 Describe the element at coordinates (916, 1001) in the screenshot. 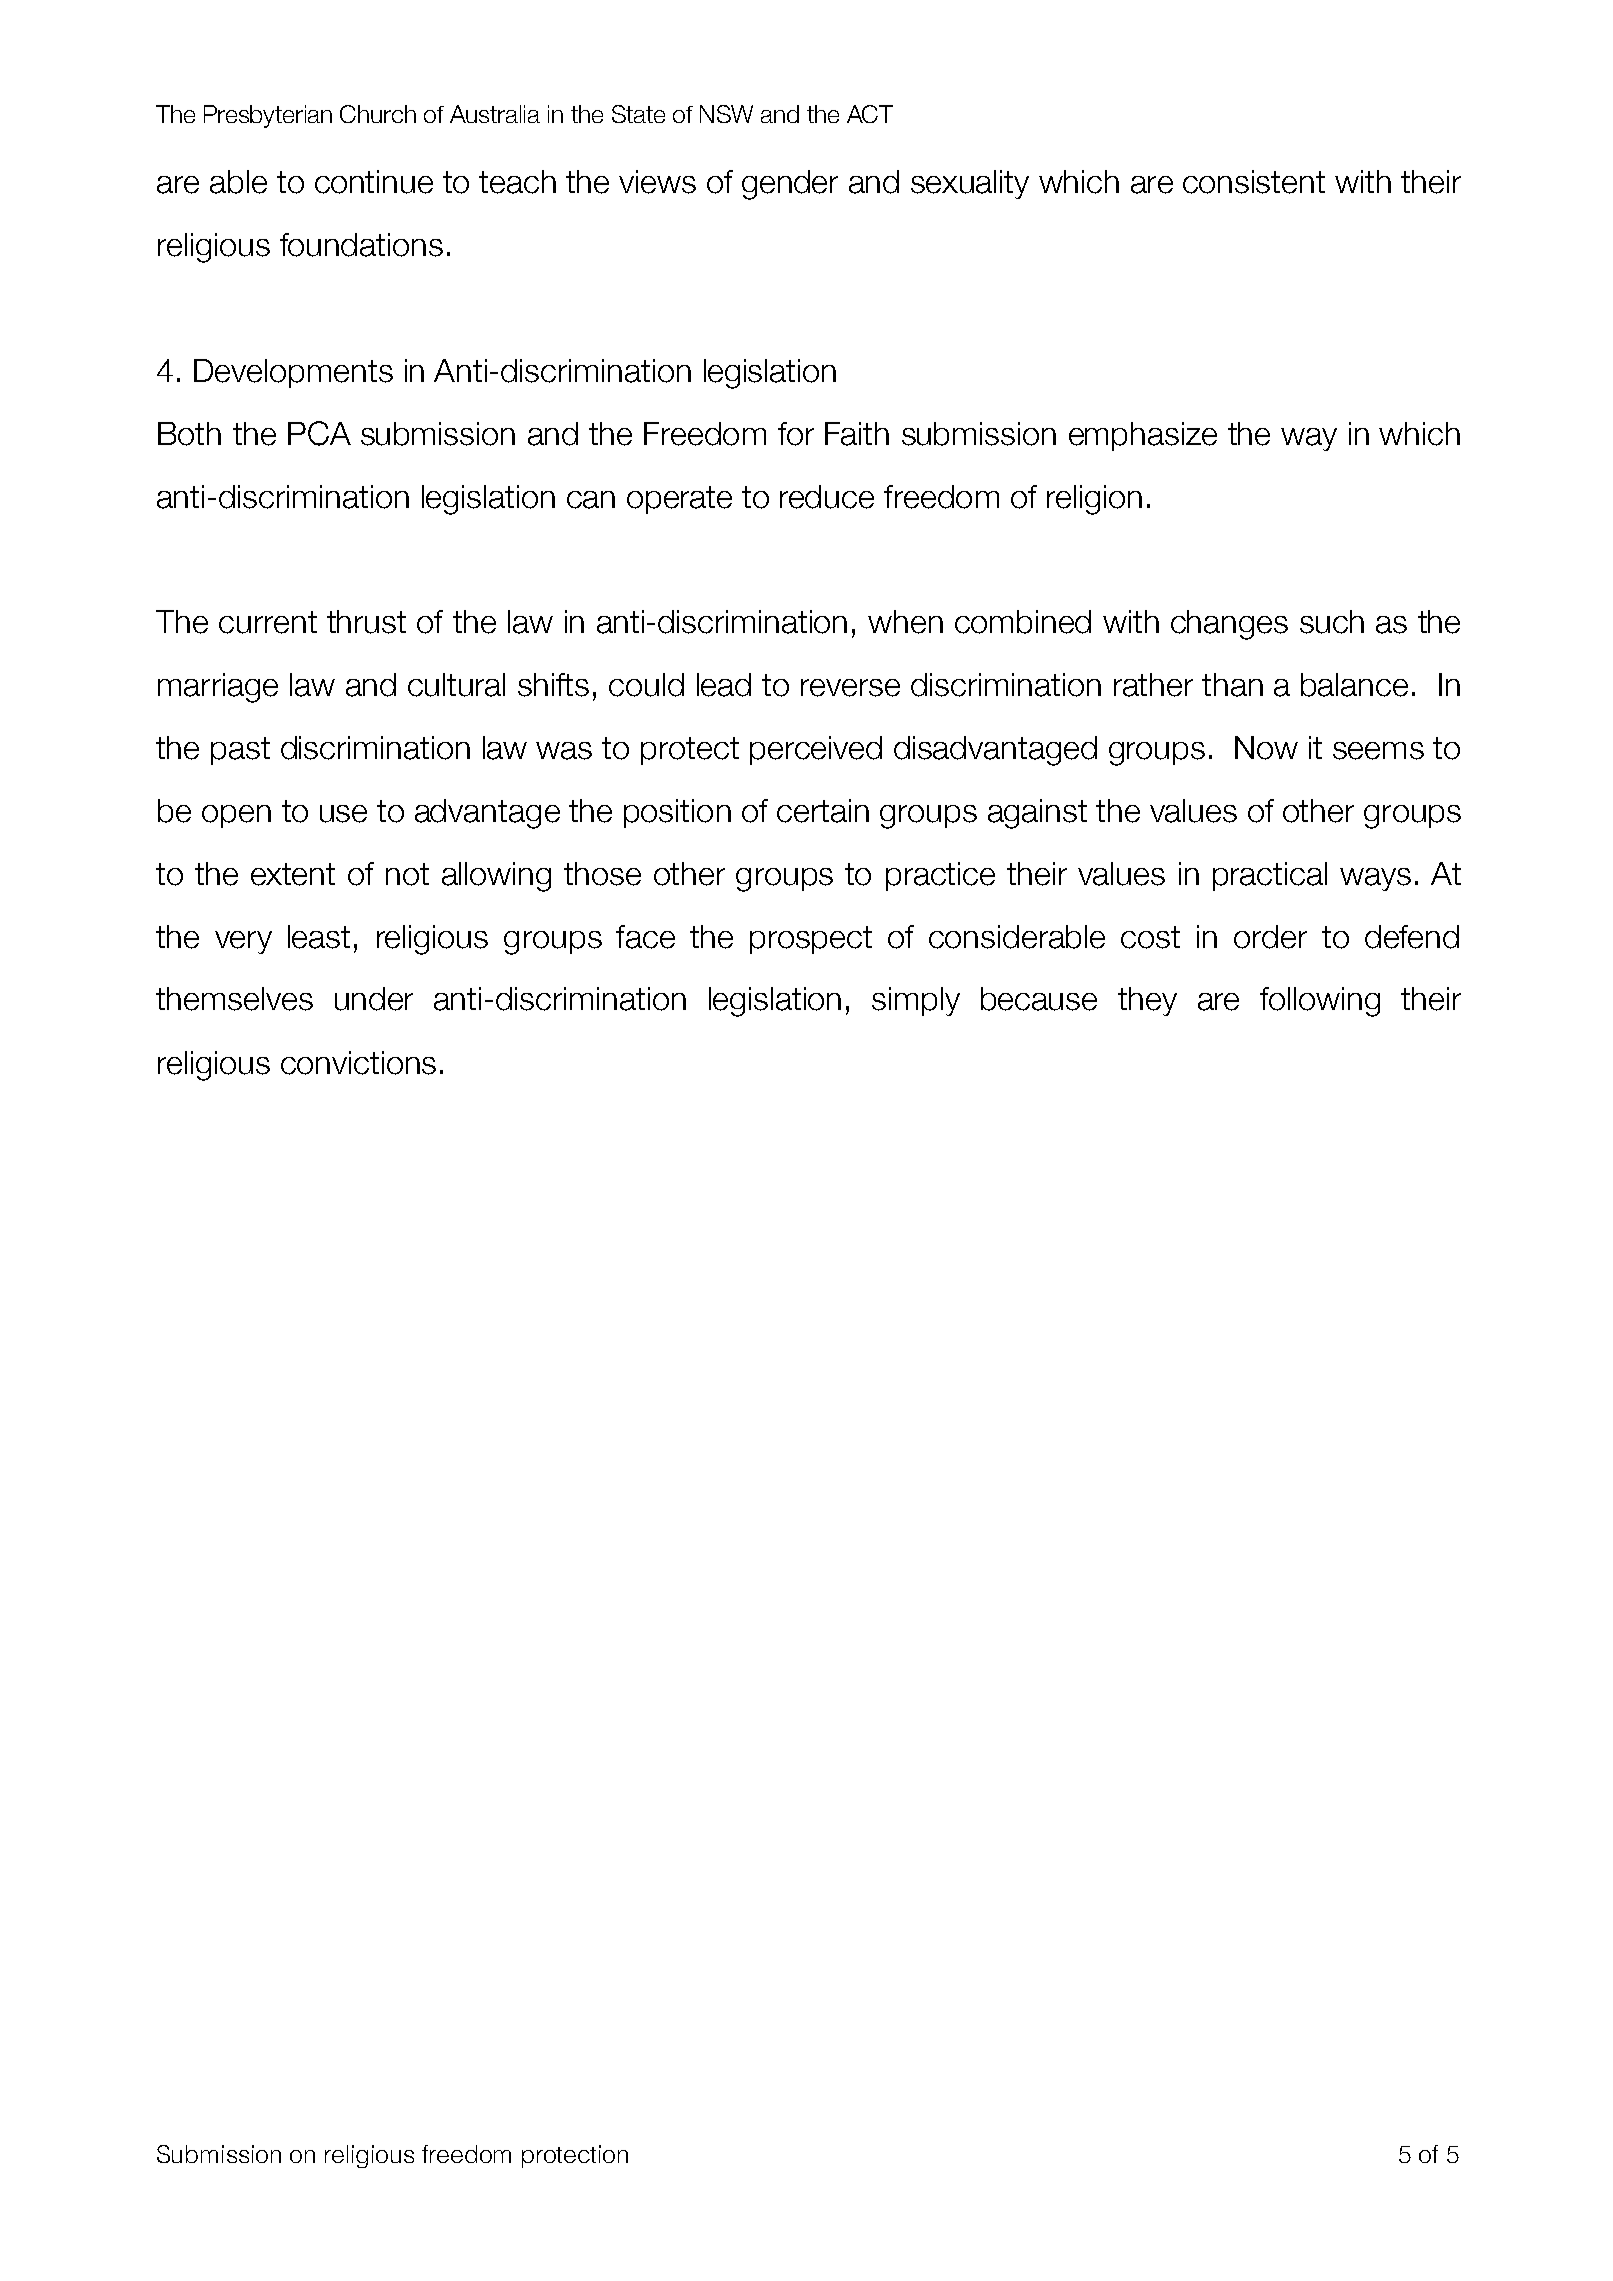

I see `simply` at that location.
